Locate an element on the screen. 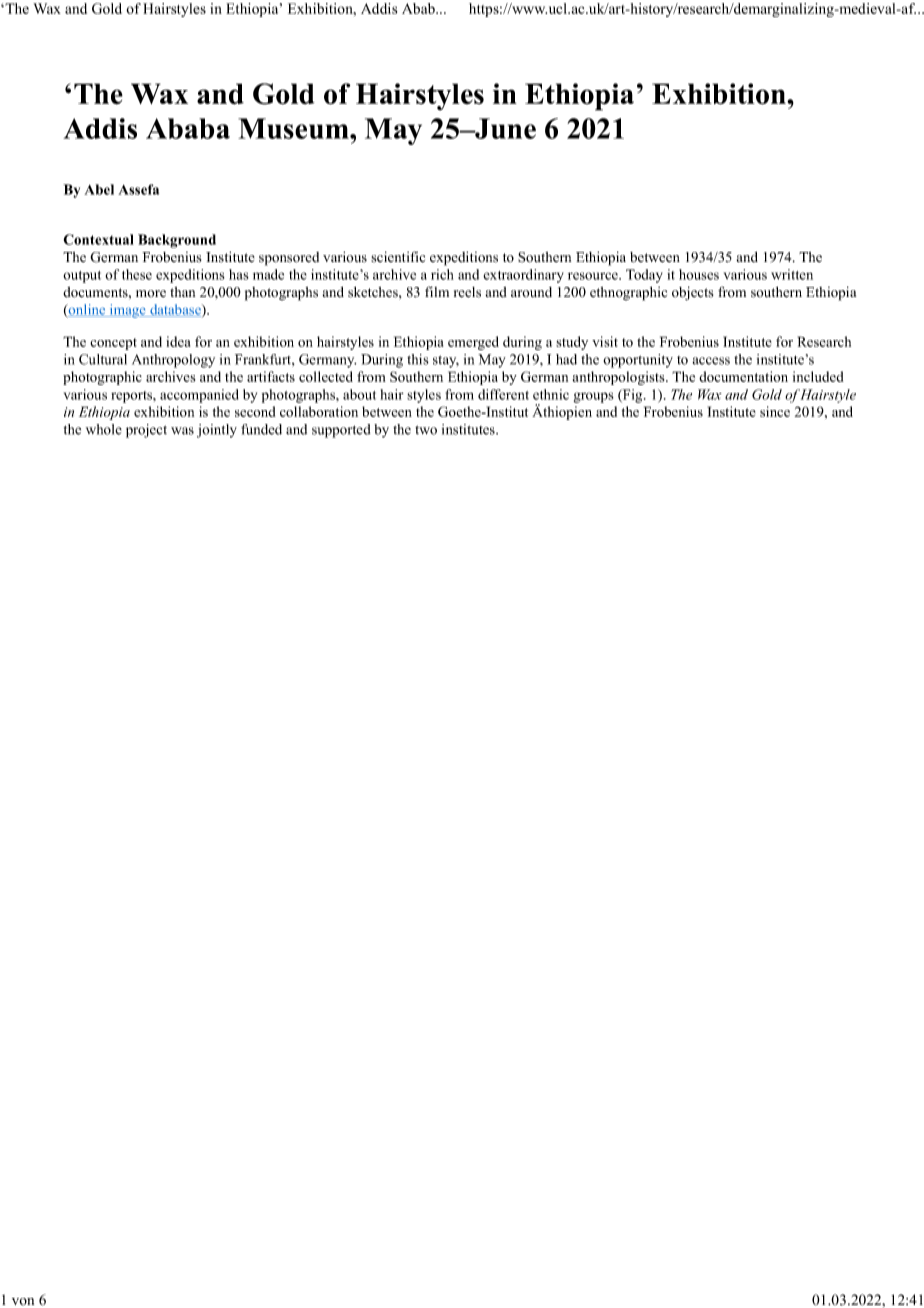  von is located at coordinates (23, 1301).
